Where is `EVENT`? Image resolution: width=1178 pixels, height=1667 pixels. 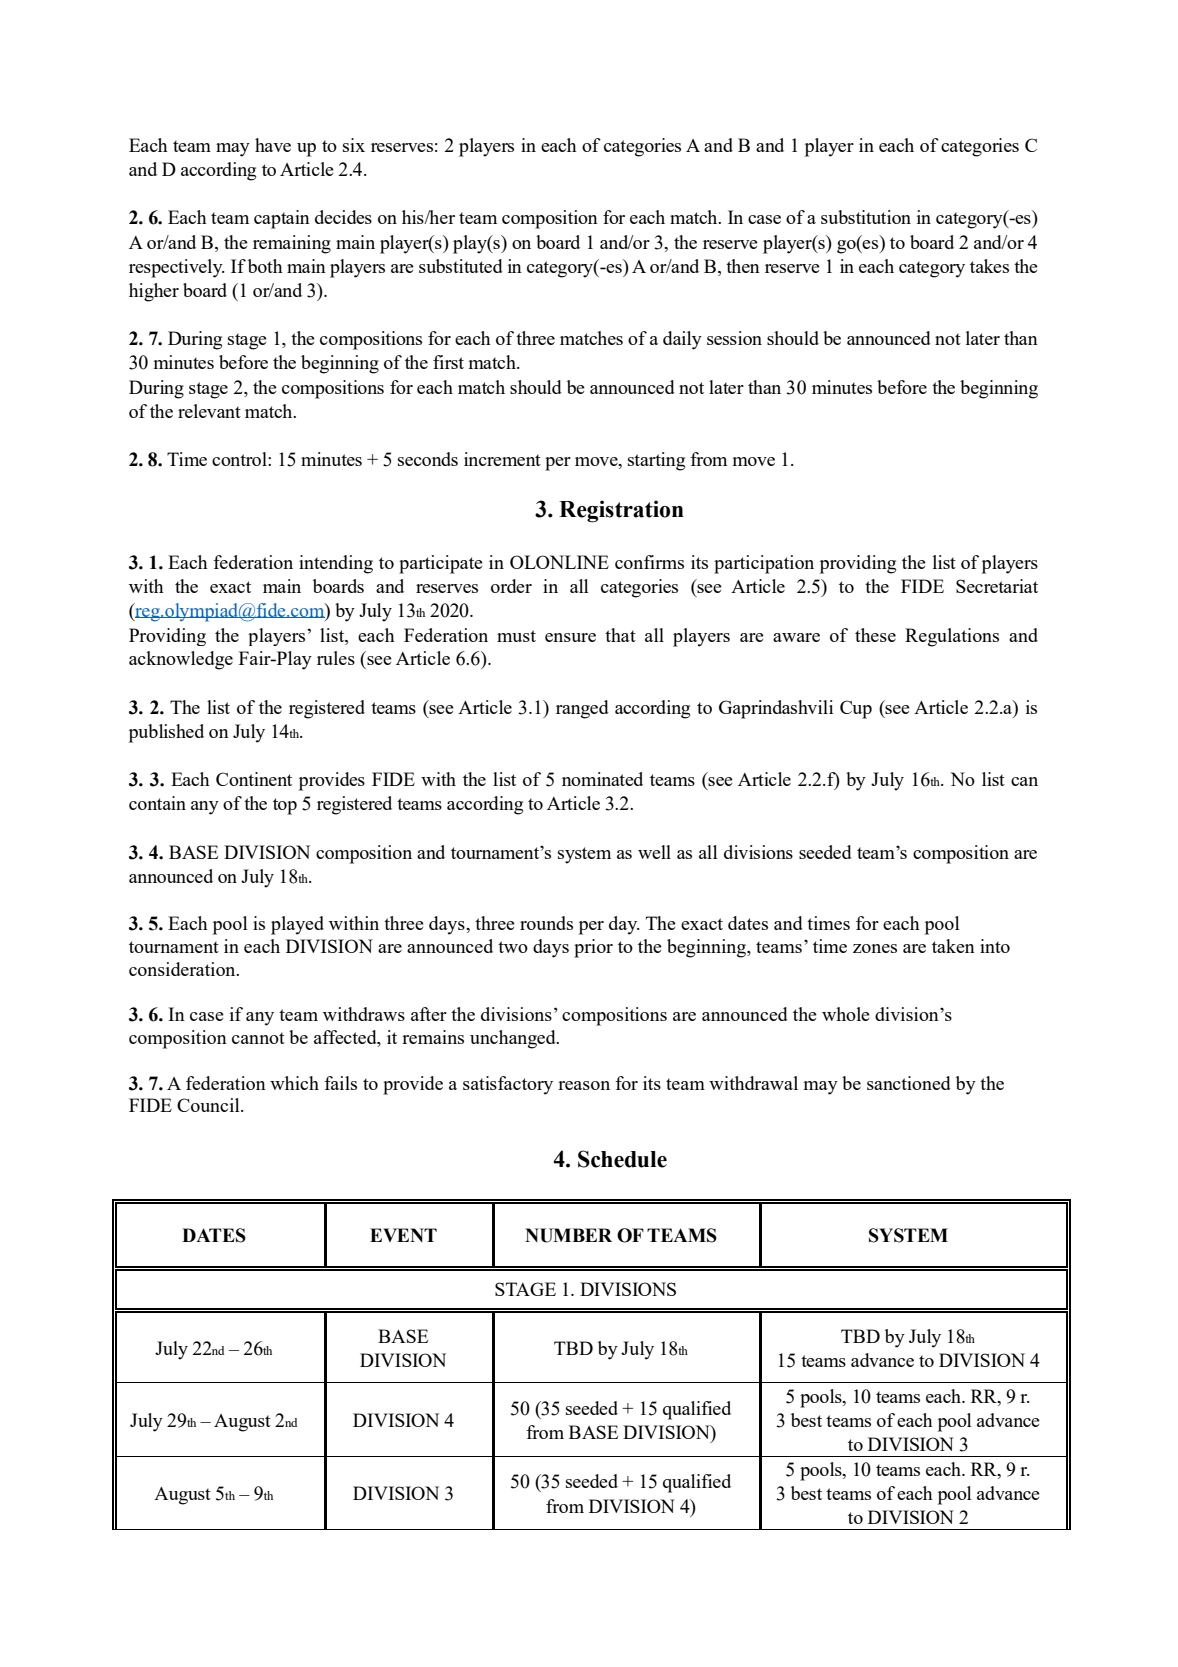 EVENT is located at coordinates (403, 1235).
